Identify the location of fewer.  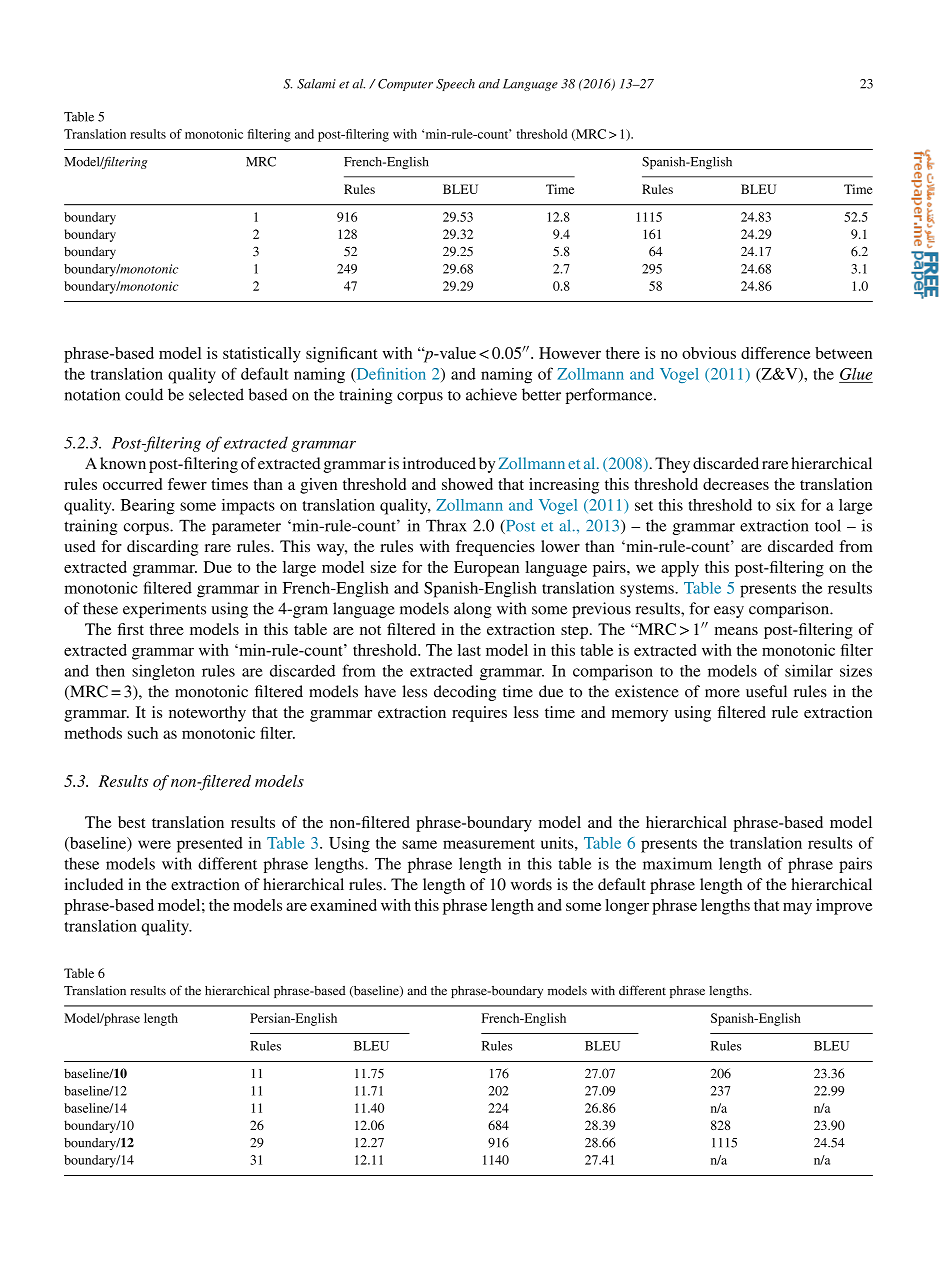
(187, 484).
